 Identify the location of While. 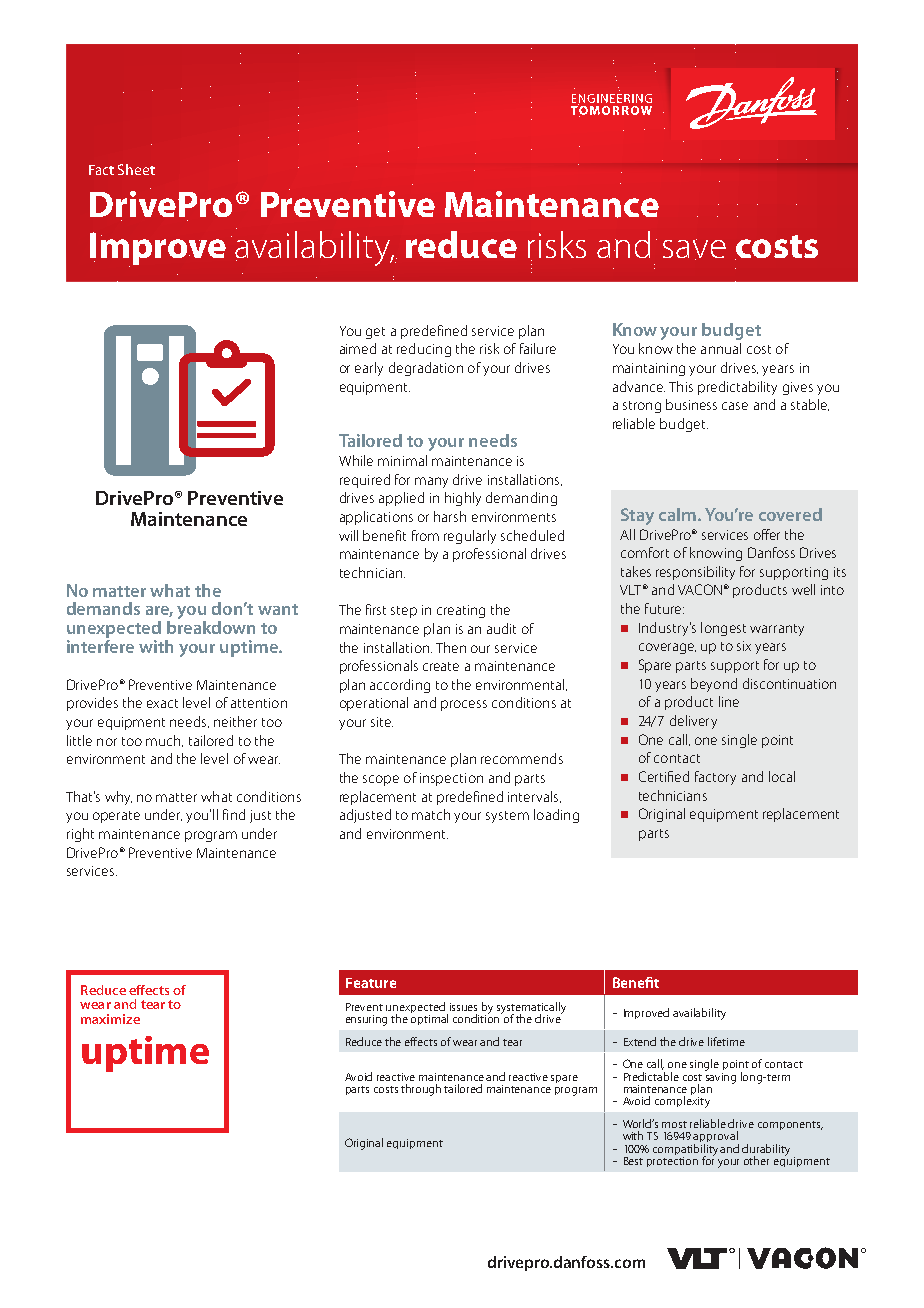
(356, 460).
